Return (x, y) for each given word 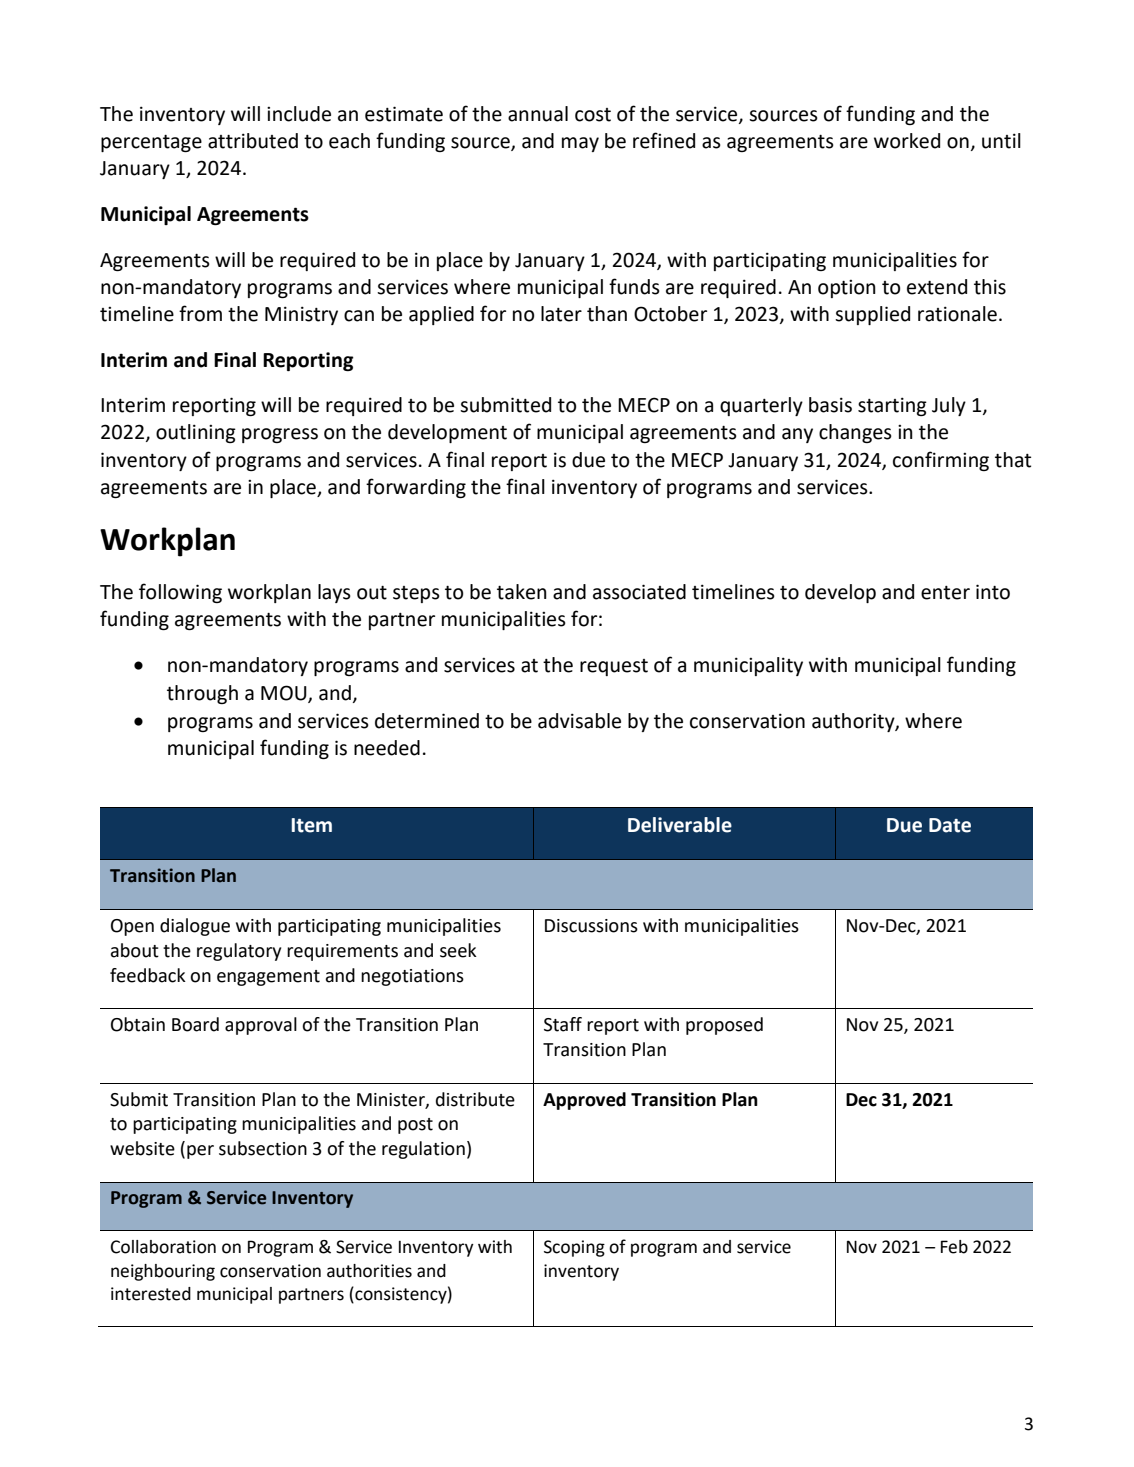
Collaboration (163, 1247)
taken (522, 592)
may (580, 144)
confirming (941, 461)
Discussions (591, 926)
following (180, 593)
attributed (253, 141)
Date (950, 825)
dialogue (195, 927)
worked (907, 141)
